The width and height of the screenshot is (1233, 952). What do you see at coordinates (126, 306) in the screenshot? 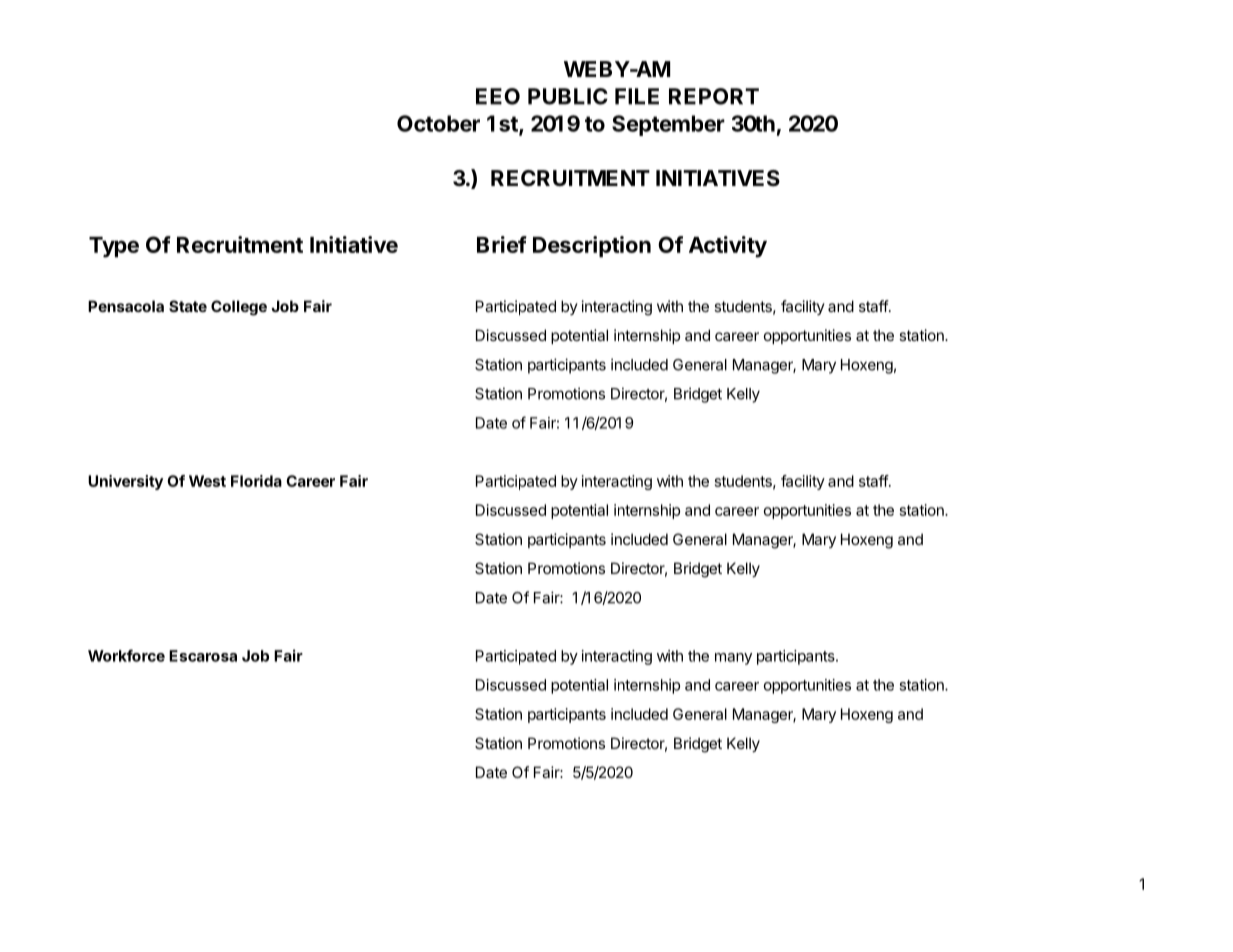
I see `Pensacola` at bounding box center [126, 306].
